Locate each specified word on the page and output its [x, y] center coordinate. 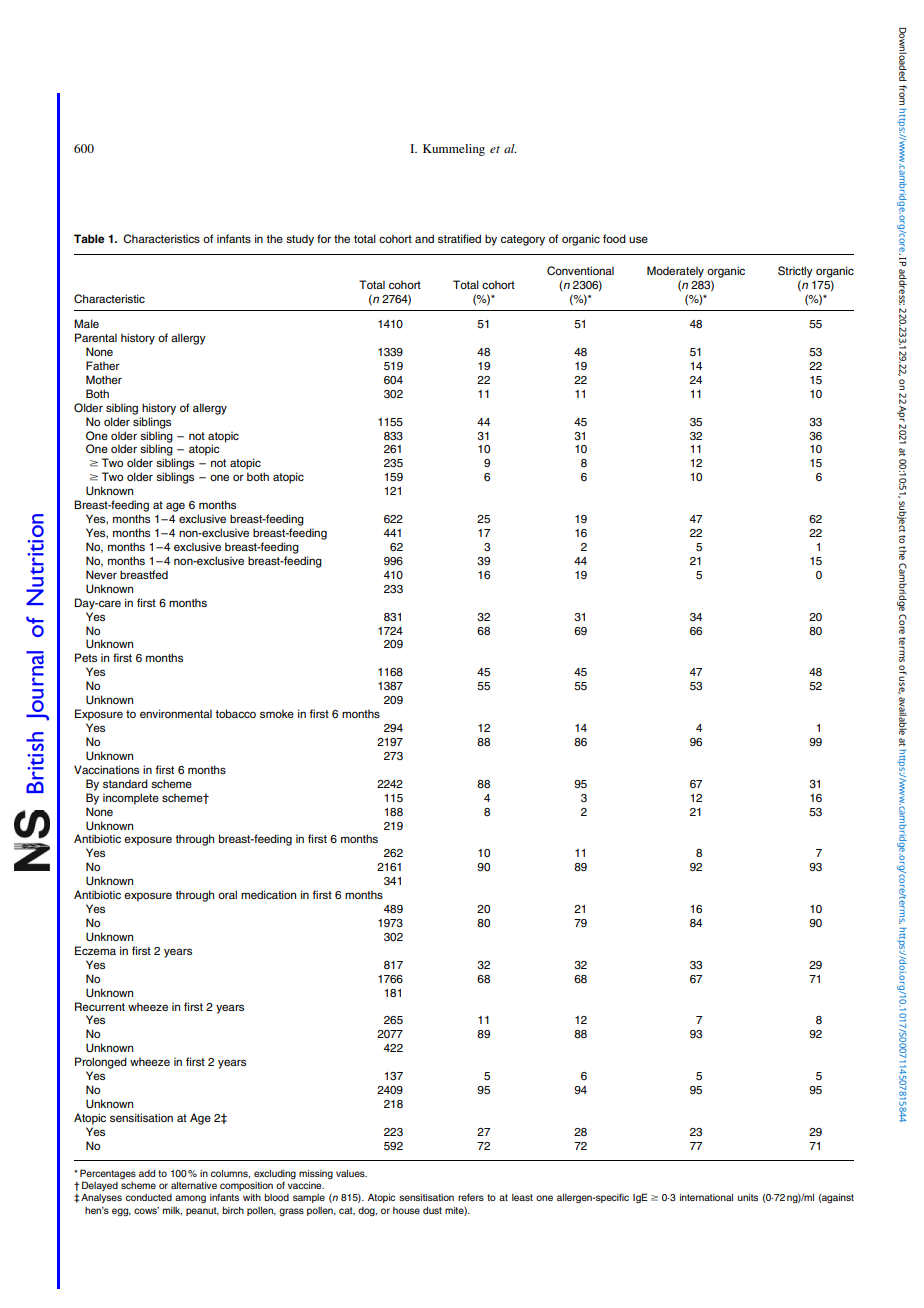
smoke [277, 713]
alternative [194, 1185]
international [706, 1197]
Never [101, 574]
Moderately [675, 272]
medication [268, 894]
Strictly [795, 272]
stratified [459, 238]
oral [227, 894]
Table [89, 238]
